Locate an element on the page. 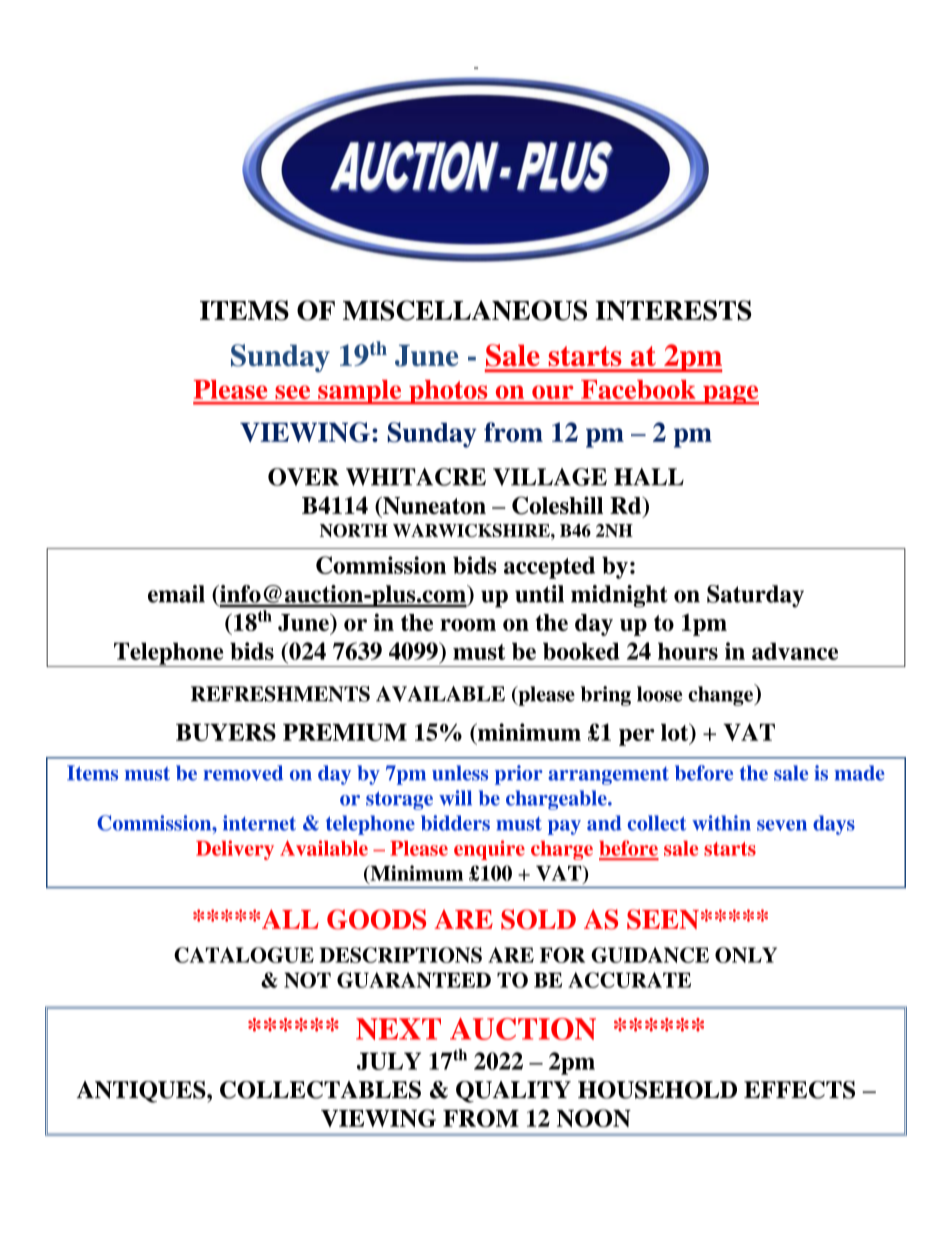 The width and height of the page is (952, 1233). INTERESTS is located at coordinates (673, 310).
